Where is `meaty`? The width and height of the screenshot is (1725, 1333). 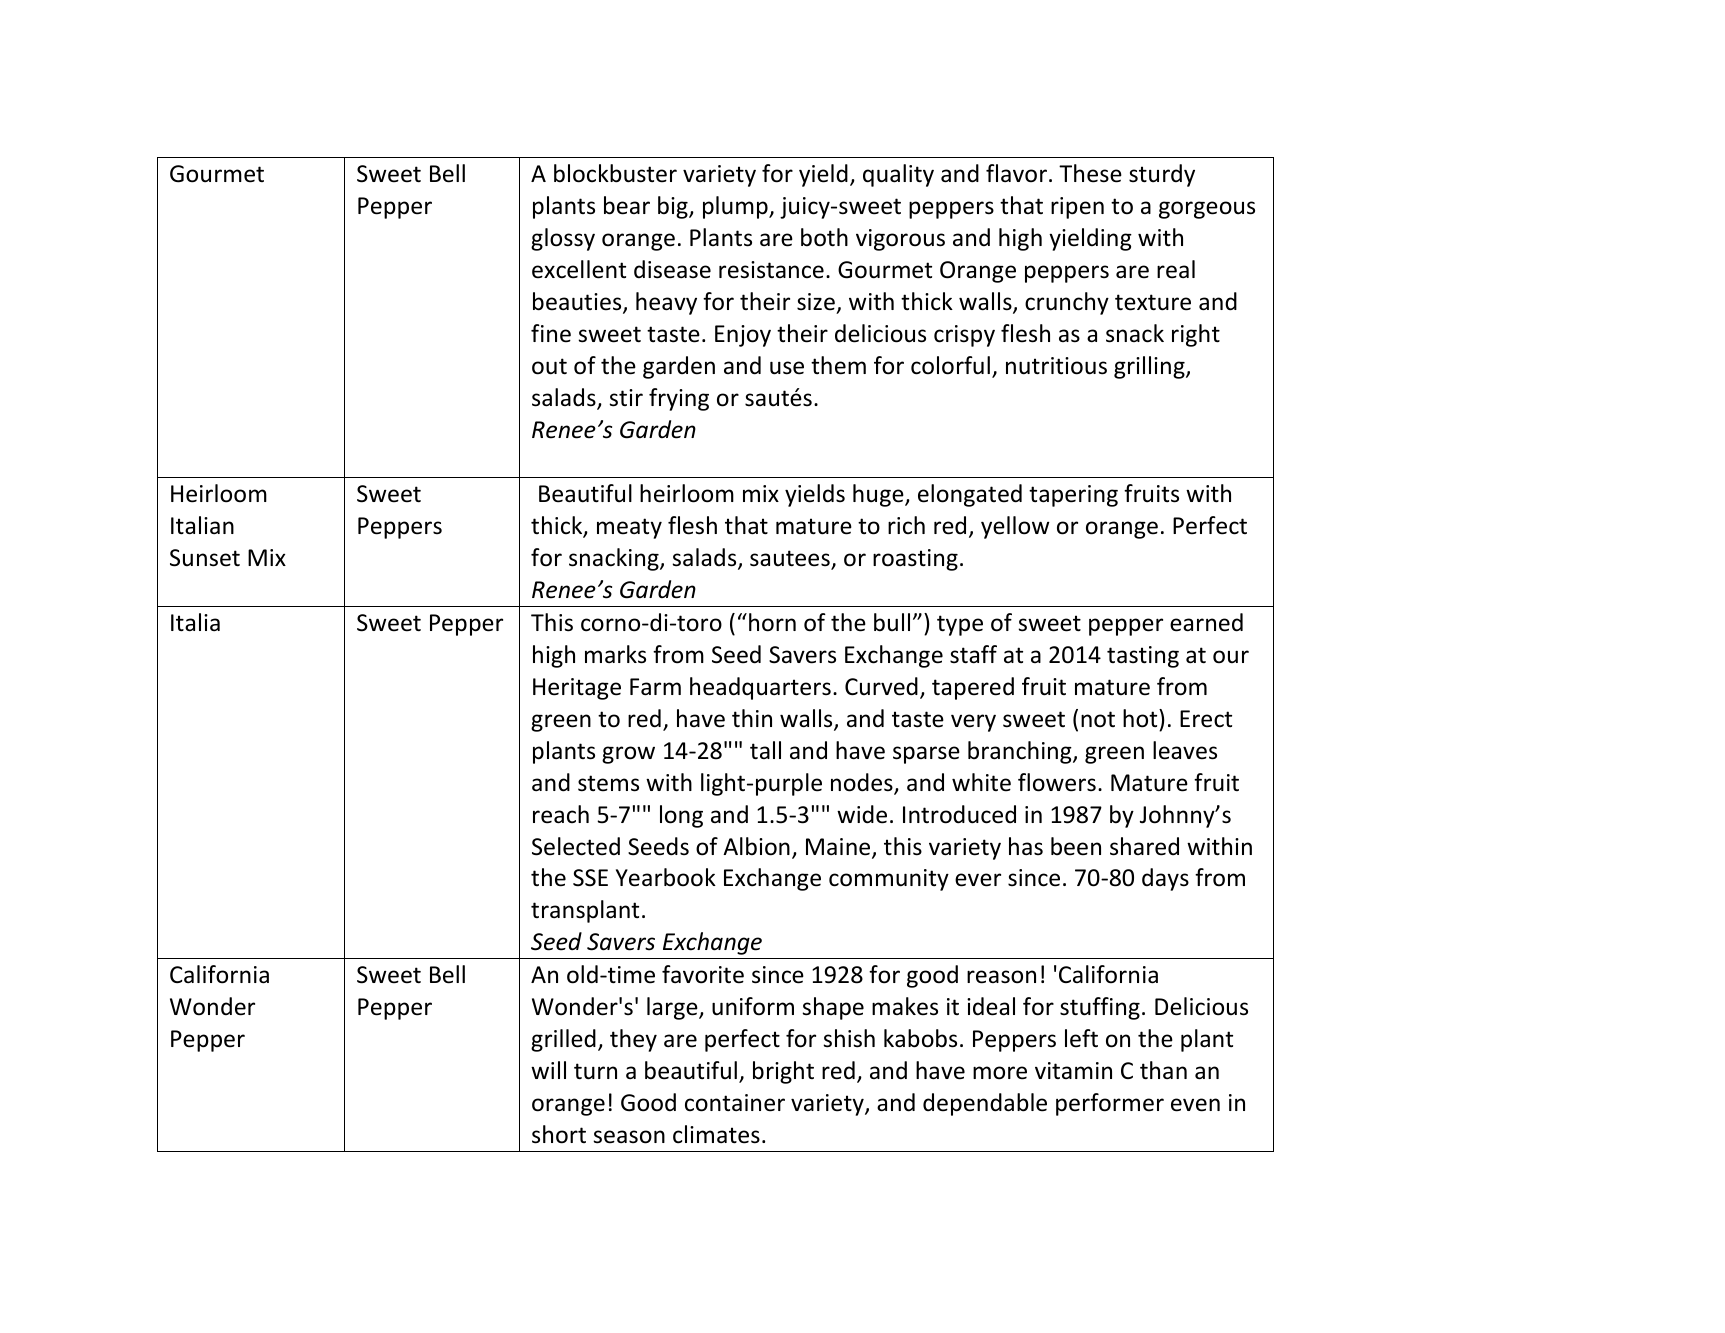
meaty is located at coordinates (629, 528).
